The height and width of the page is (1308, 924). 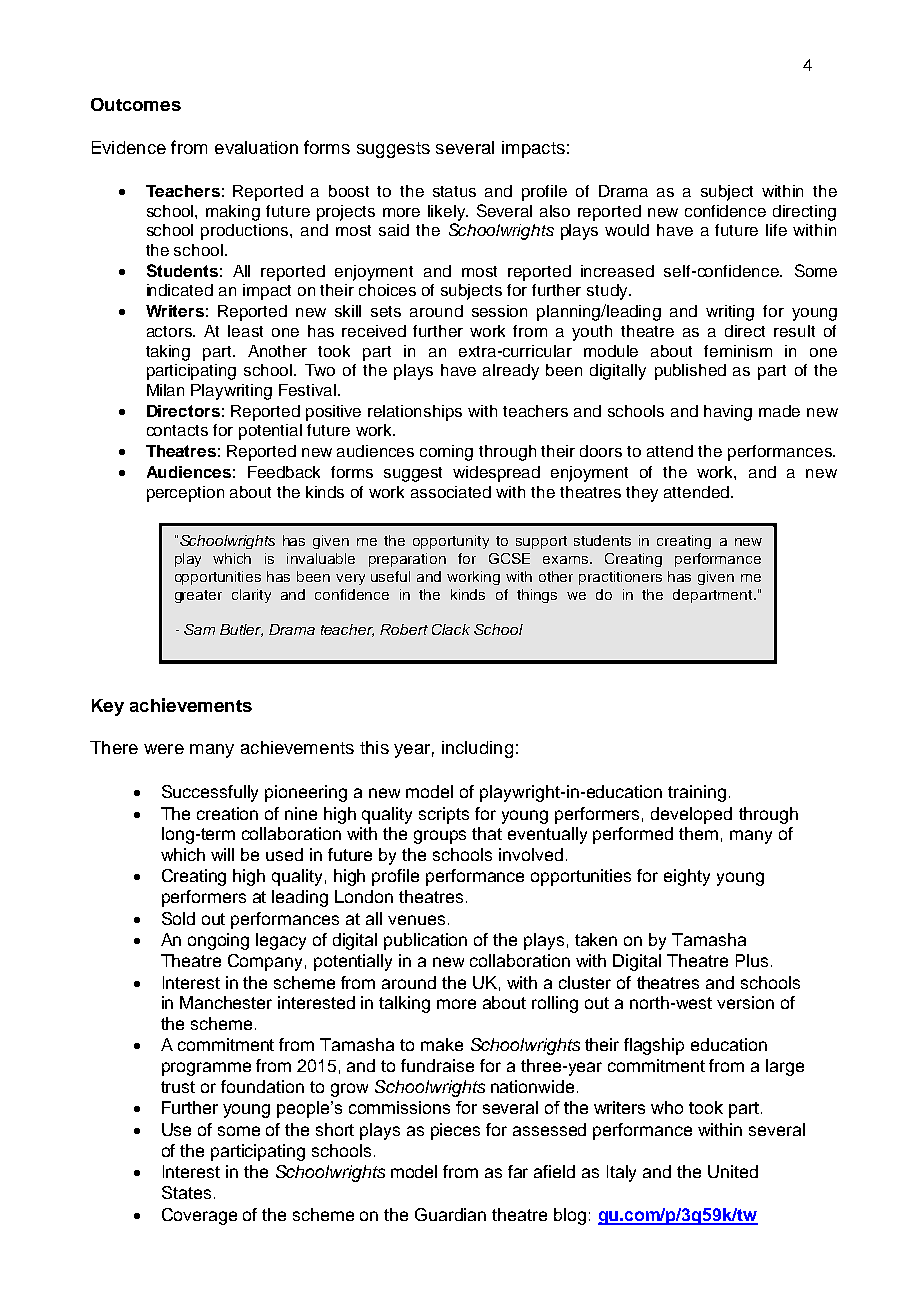 What do you see at coordinates (186, 1192) in the page?
I see `States` at bounding box center [186, 1192].
